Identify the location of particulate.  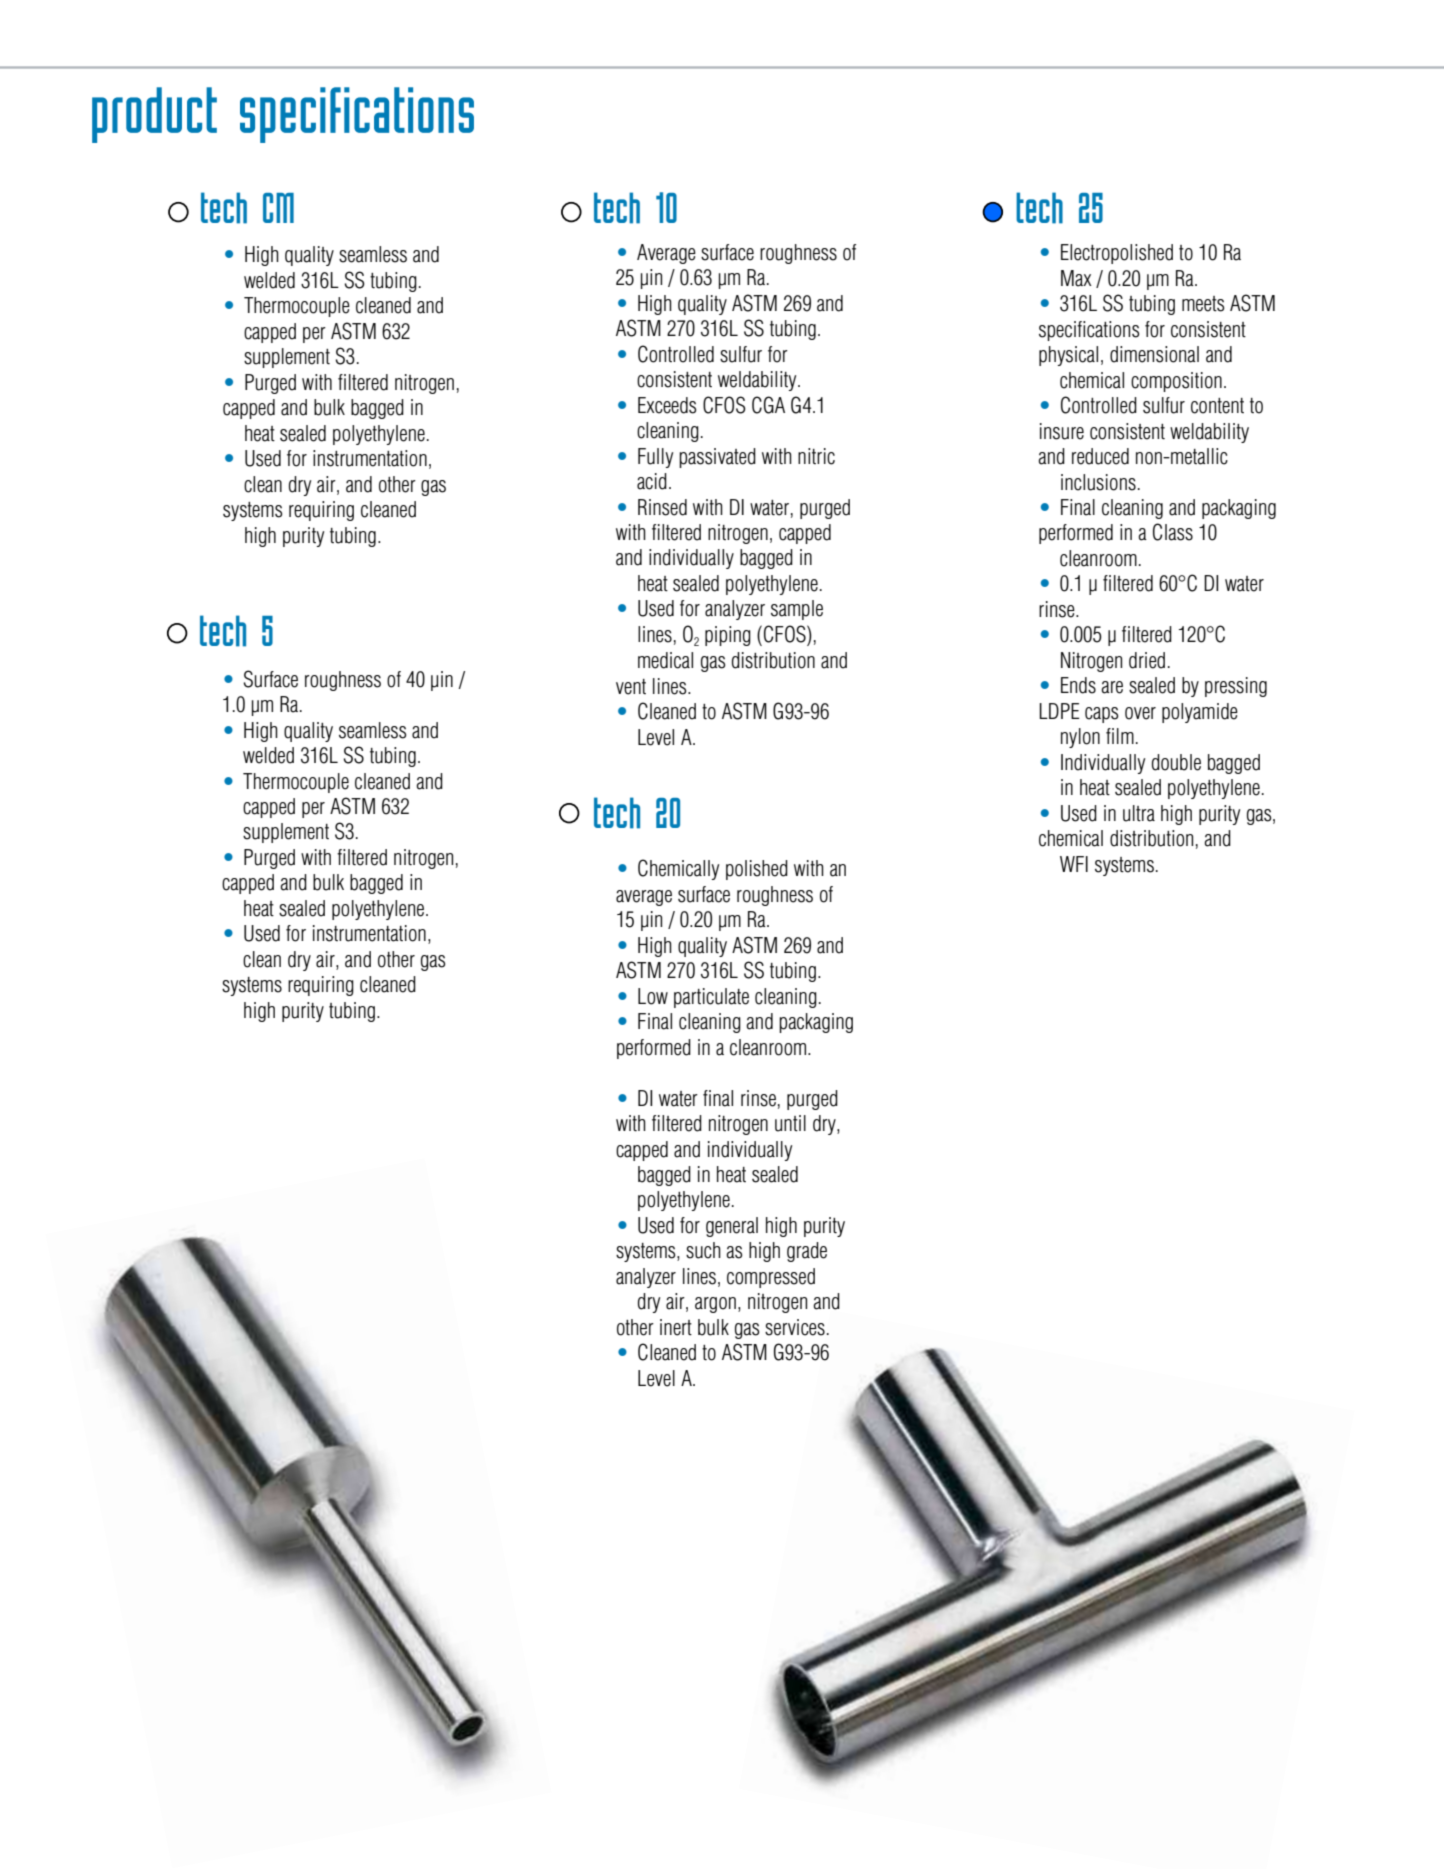
(711, 998).
